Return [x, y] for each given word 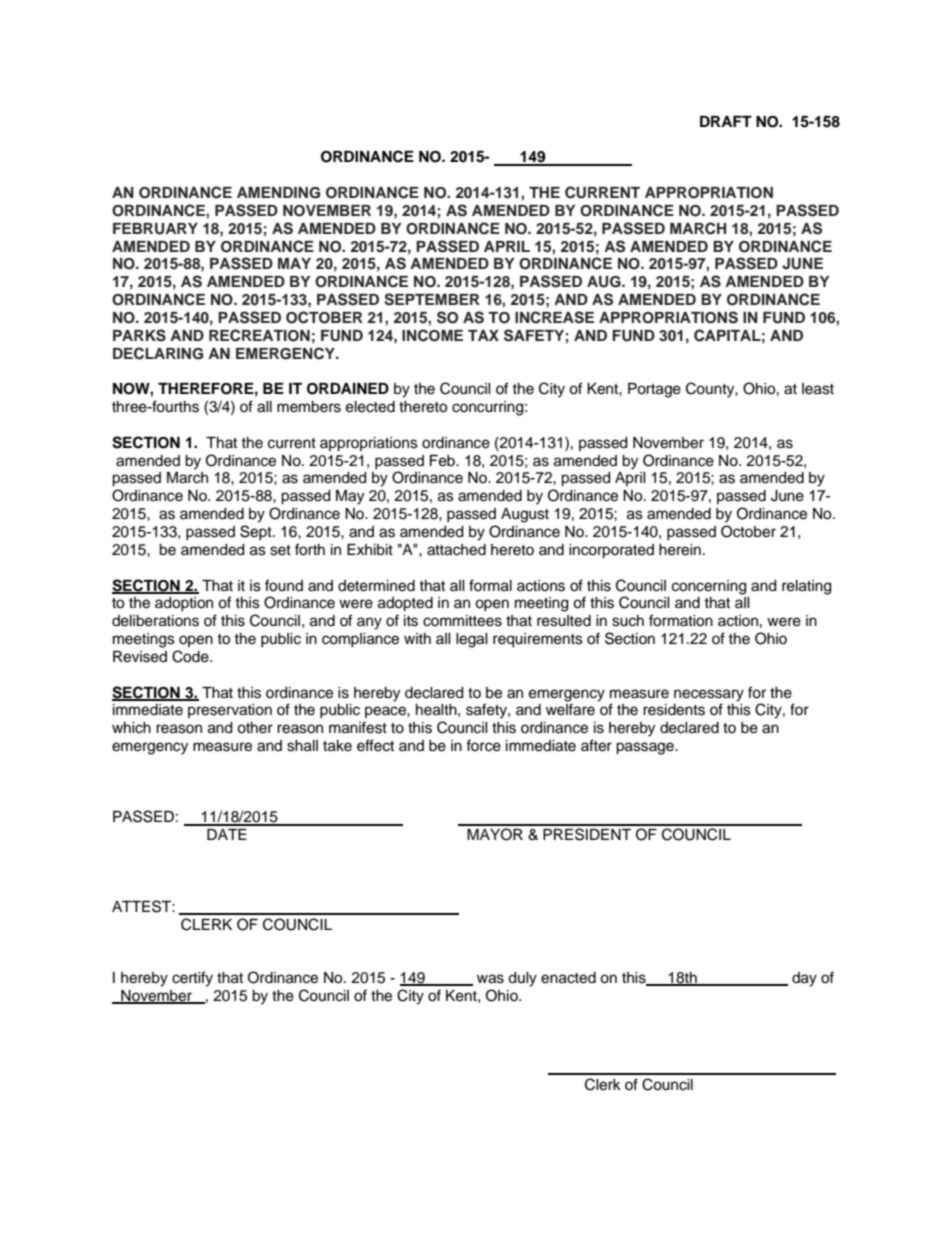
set [280, 550]
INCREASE [554, 317]
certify [192, 979]
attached [456, 550]
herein [680, 550]
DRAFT [726, 121]
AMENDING [278, 193]
